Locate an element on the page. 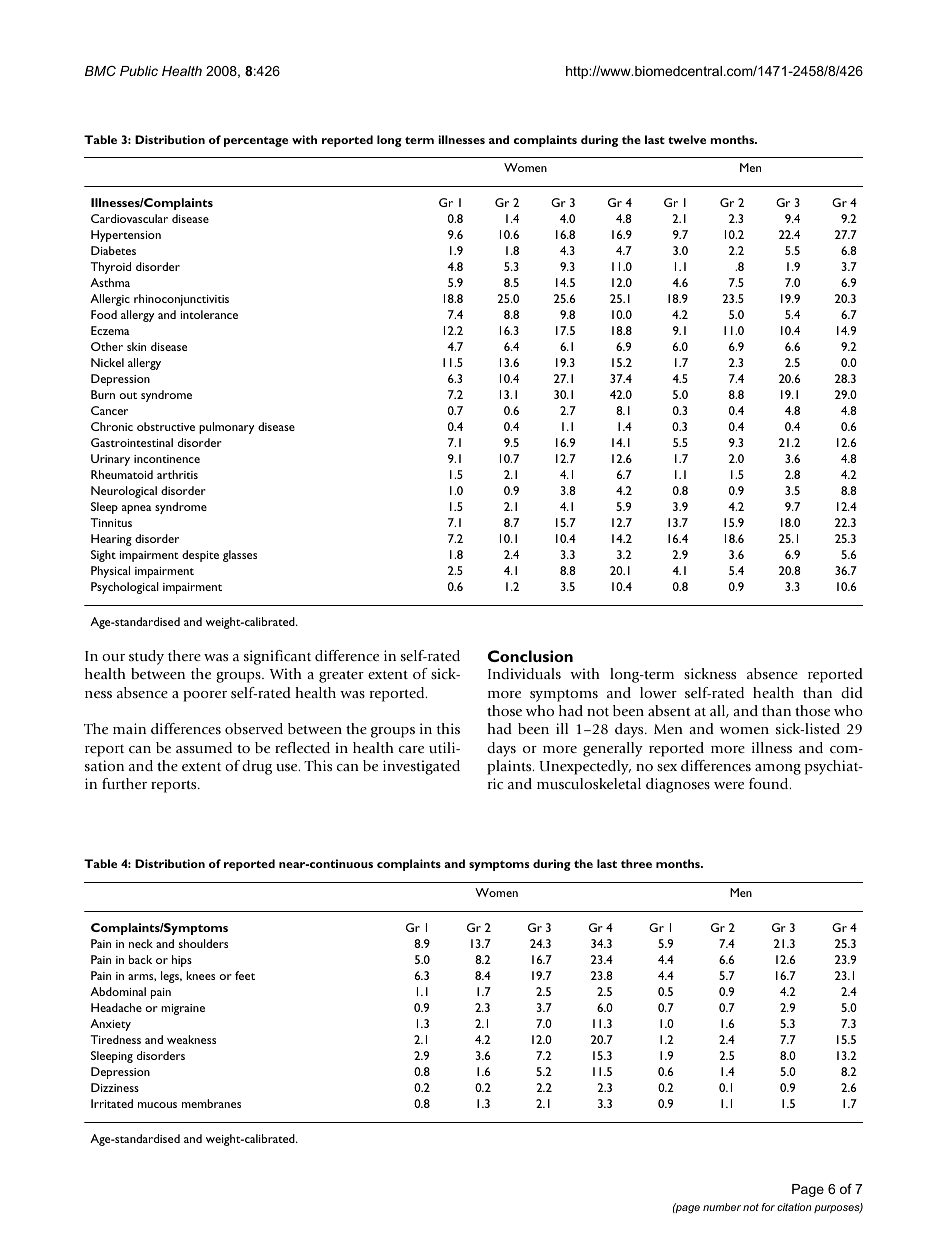 The width and height of the page is (952, 1237). hips is located at coordinates (182, 961).
